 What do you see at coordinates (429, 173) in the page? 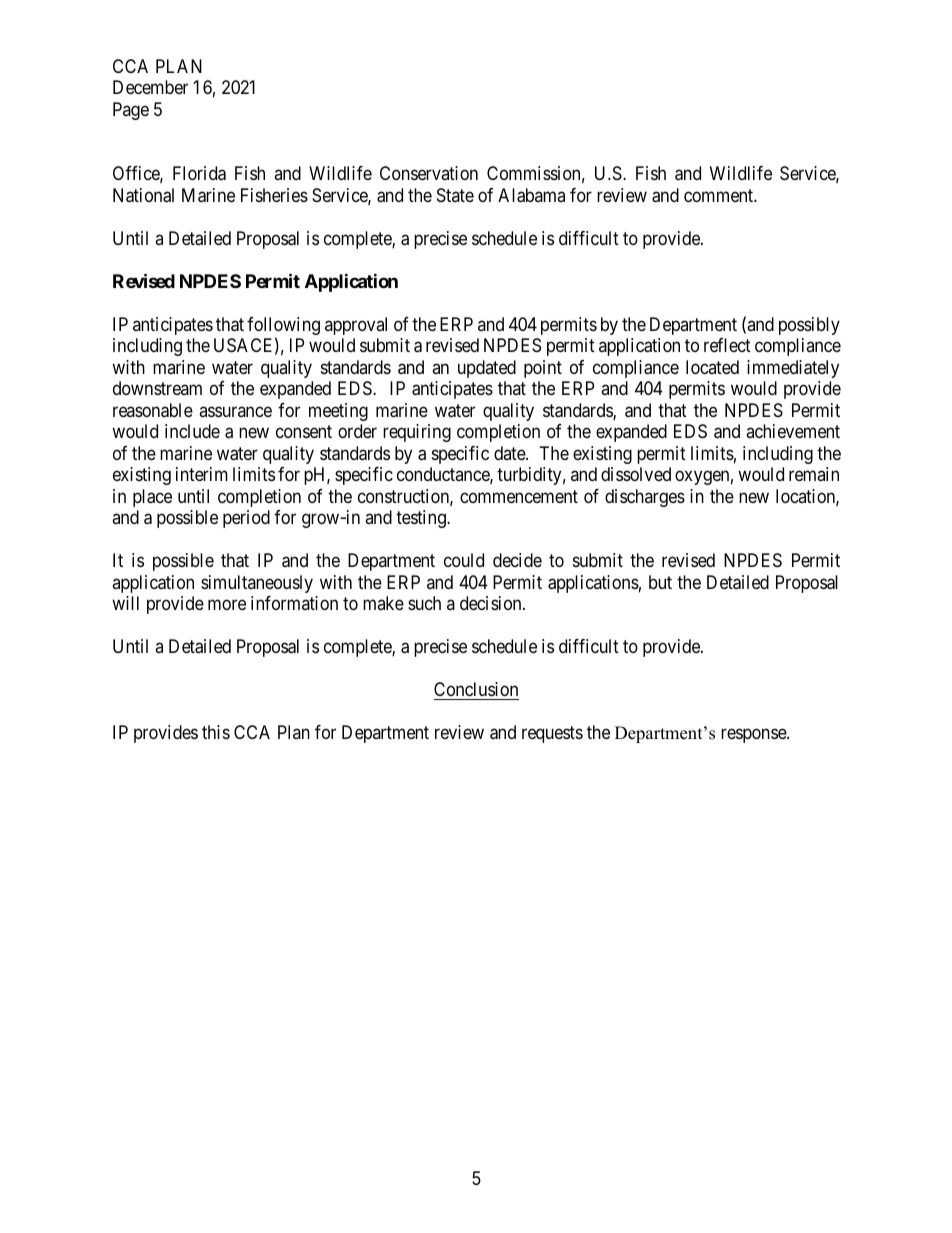
I see `Conservation` at bounding box center [429, 173].
